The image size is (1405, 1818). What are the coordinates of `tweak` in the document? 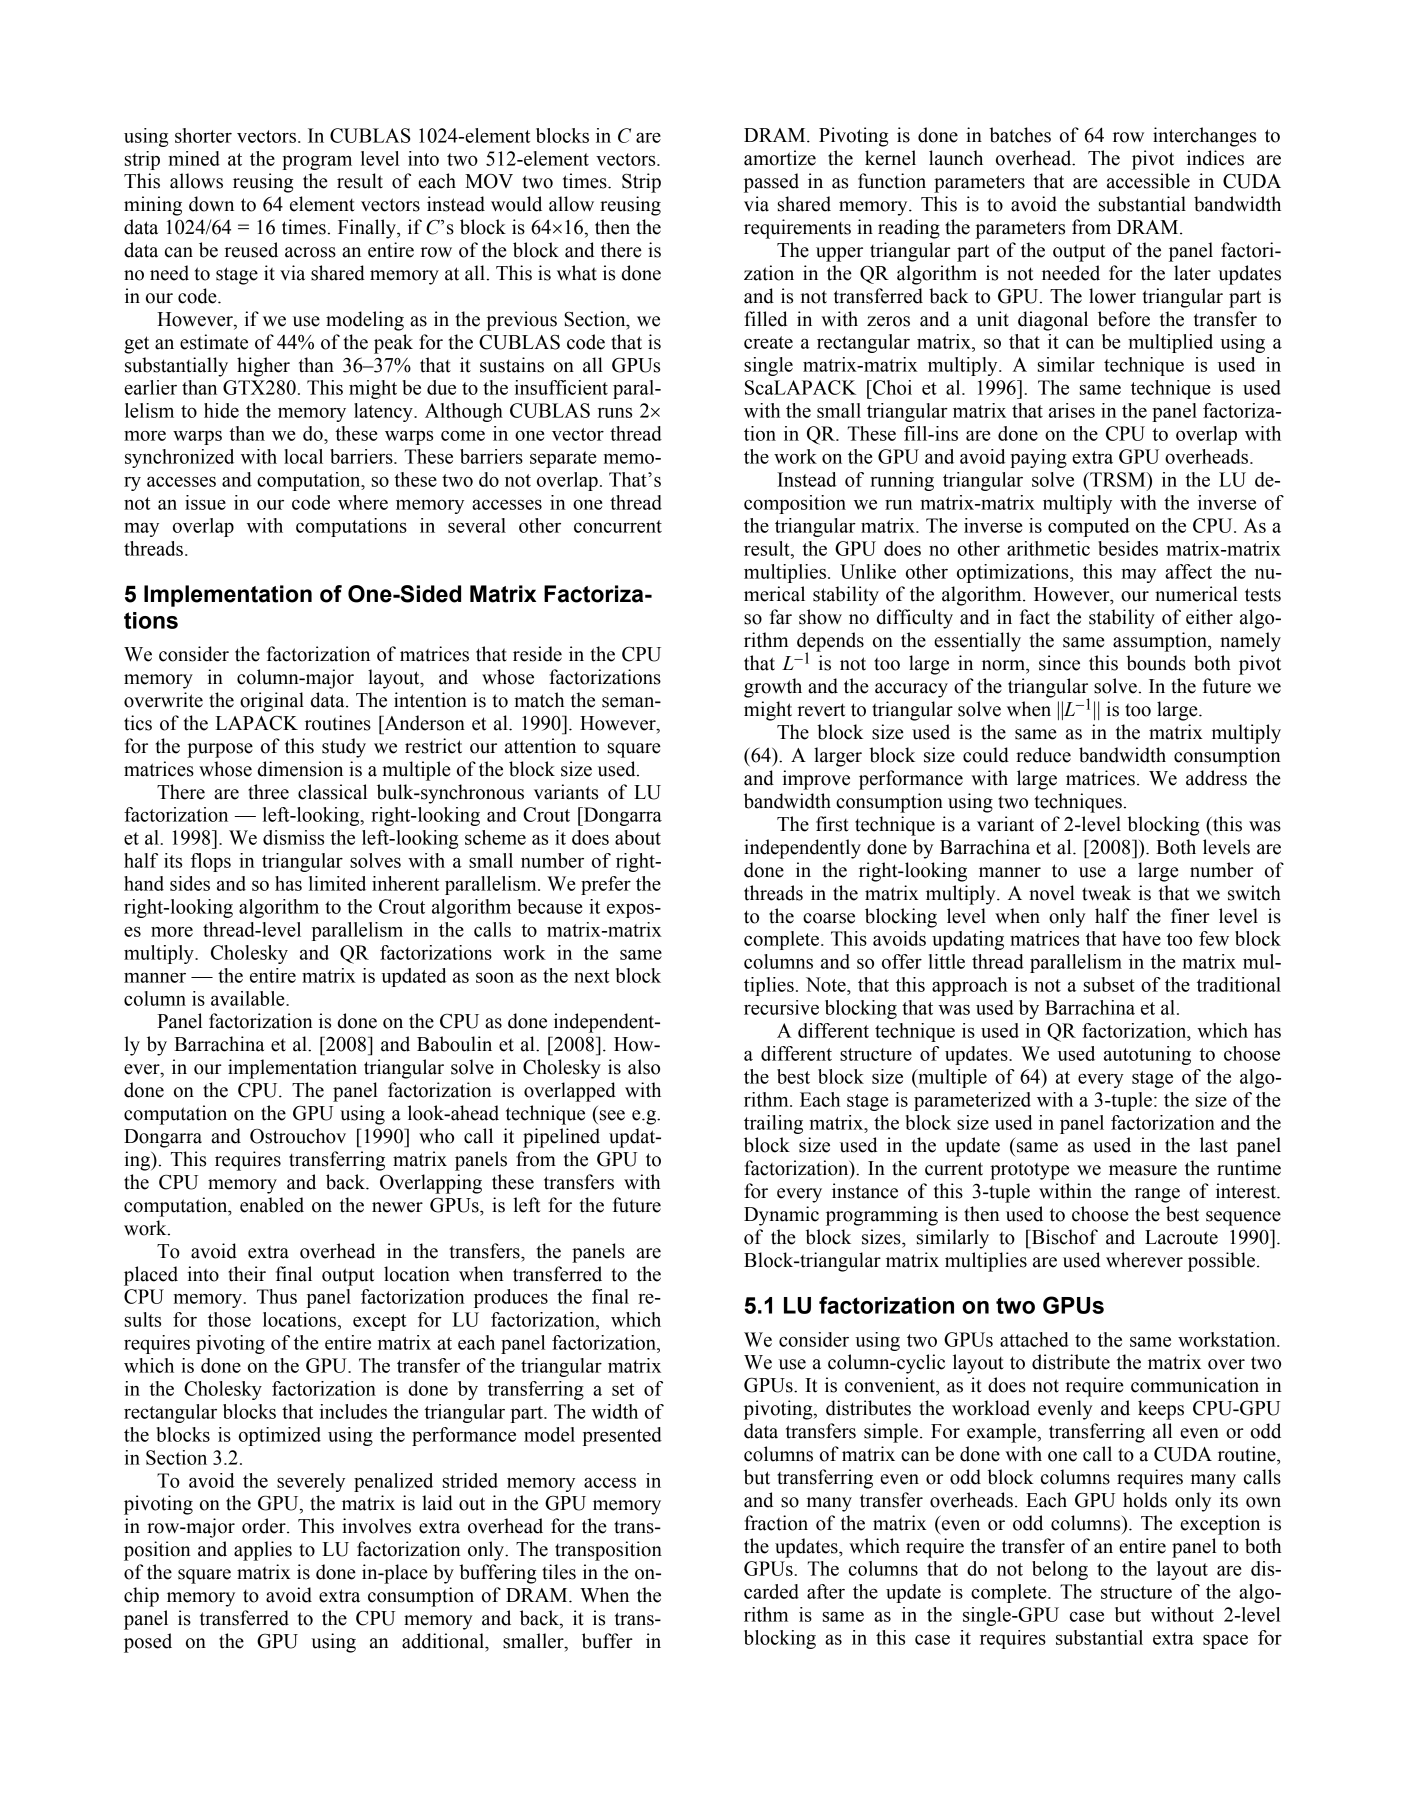 It's located at (1106, 893).
